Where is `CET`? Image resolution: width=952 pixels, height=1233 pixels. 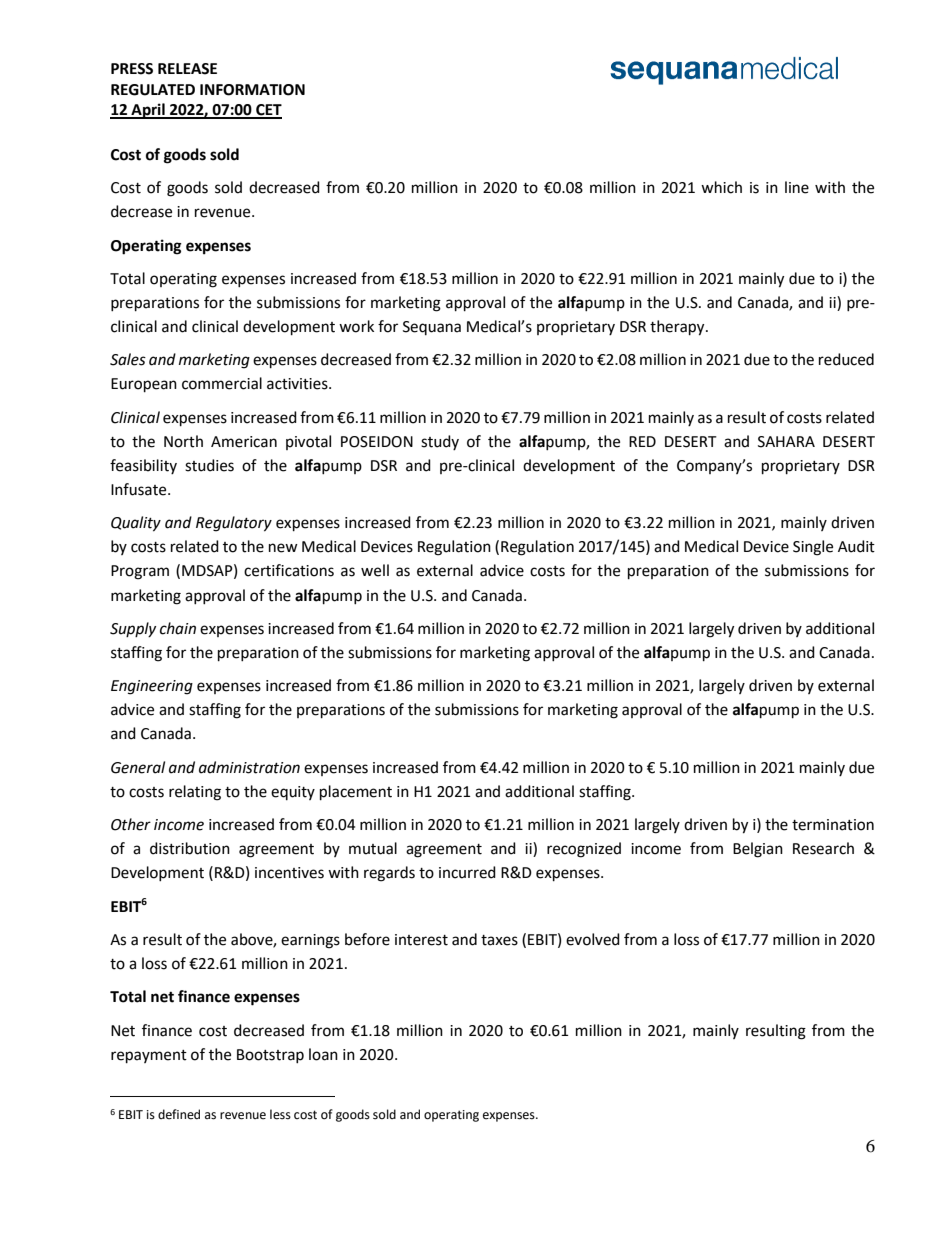
CET is located at coordinates (268, 111).
